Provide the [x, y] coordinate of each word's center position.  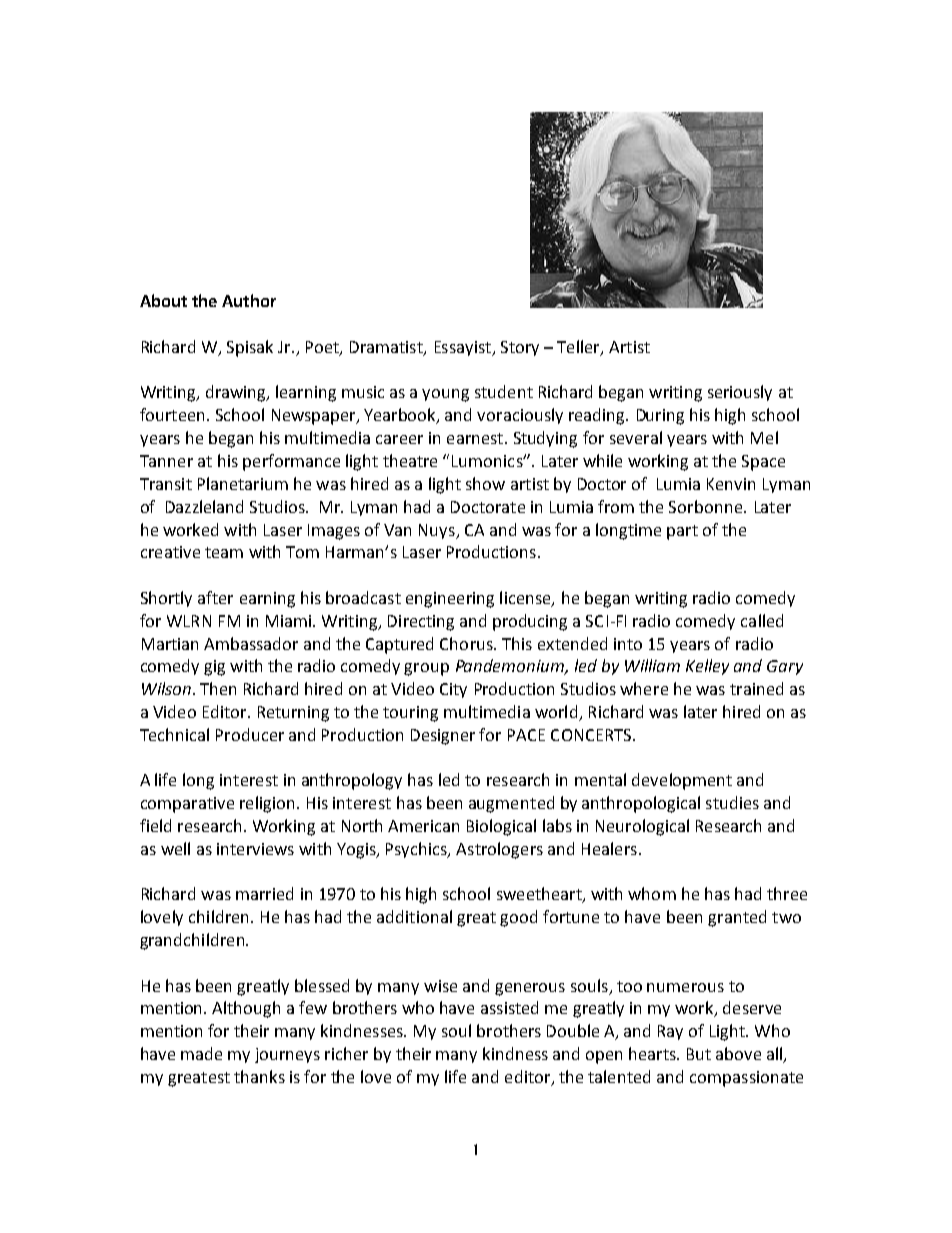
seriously [740, 393]
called [762, 620]
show [485, 483]
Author [249, 300]
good [518, 918]
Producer [250, 734]
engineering [450, 600]
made [201, 1053]
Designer [443, 737]
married [264, 893]
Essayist [464, 348]
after [215, 597]
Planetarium [243, 483]
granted [737, 918]
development [682, 781]
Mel [764, 437]
